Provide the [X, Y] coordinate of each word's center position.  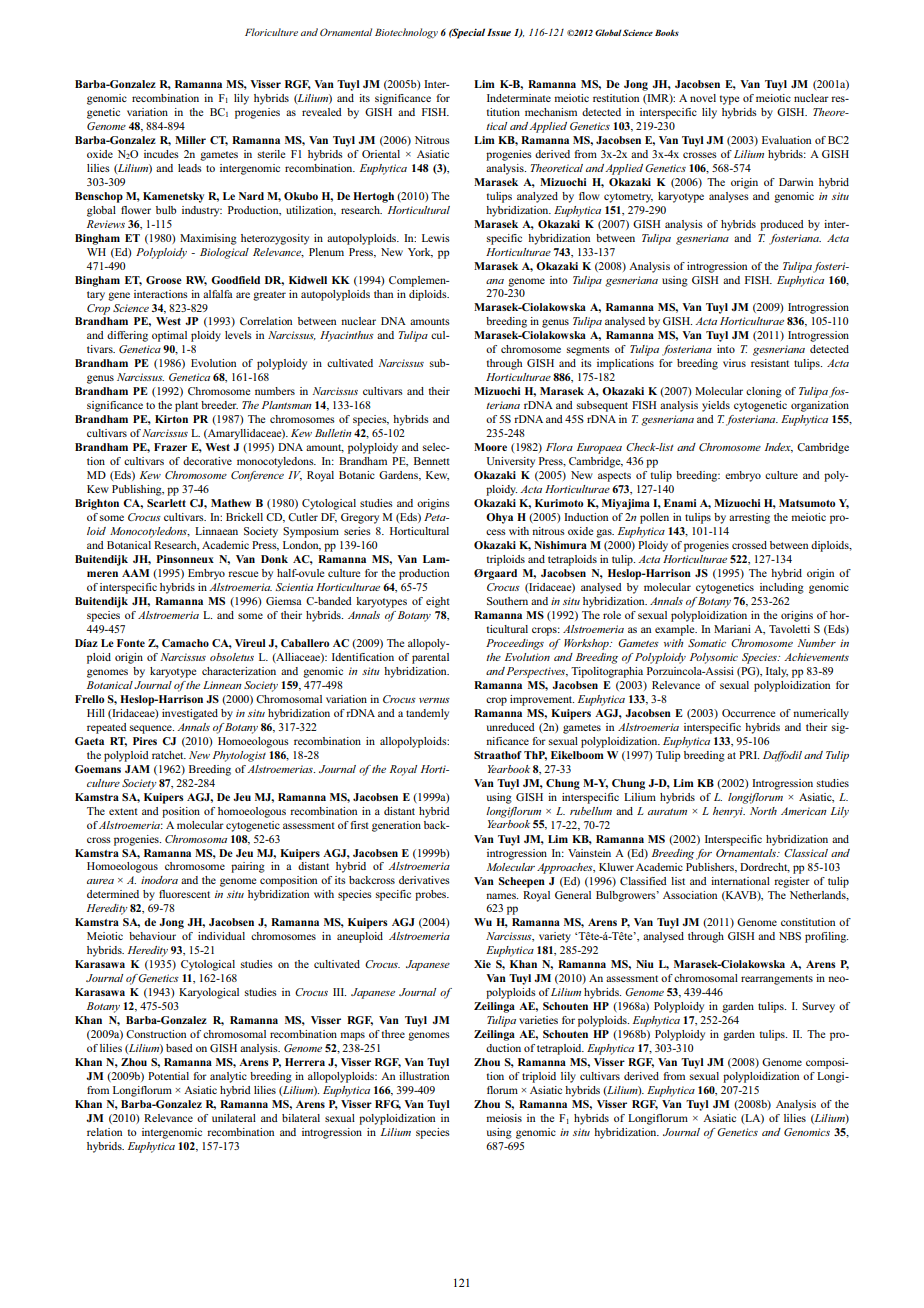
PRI [749, 755]
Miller [190, 140]
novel [703, 98]
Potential [168, 1076]
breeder [219, 405]
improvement [542, 700]
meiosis [504, 1118]
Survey [818, 1007]
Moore [490, 447]
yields [716, 406]
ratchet [169, 755]
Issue [499, 32]
